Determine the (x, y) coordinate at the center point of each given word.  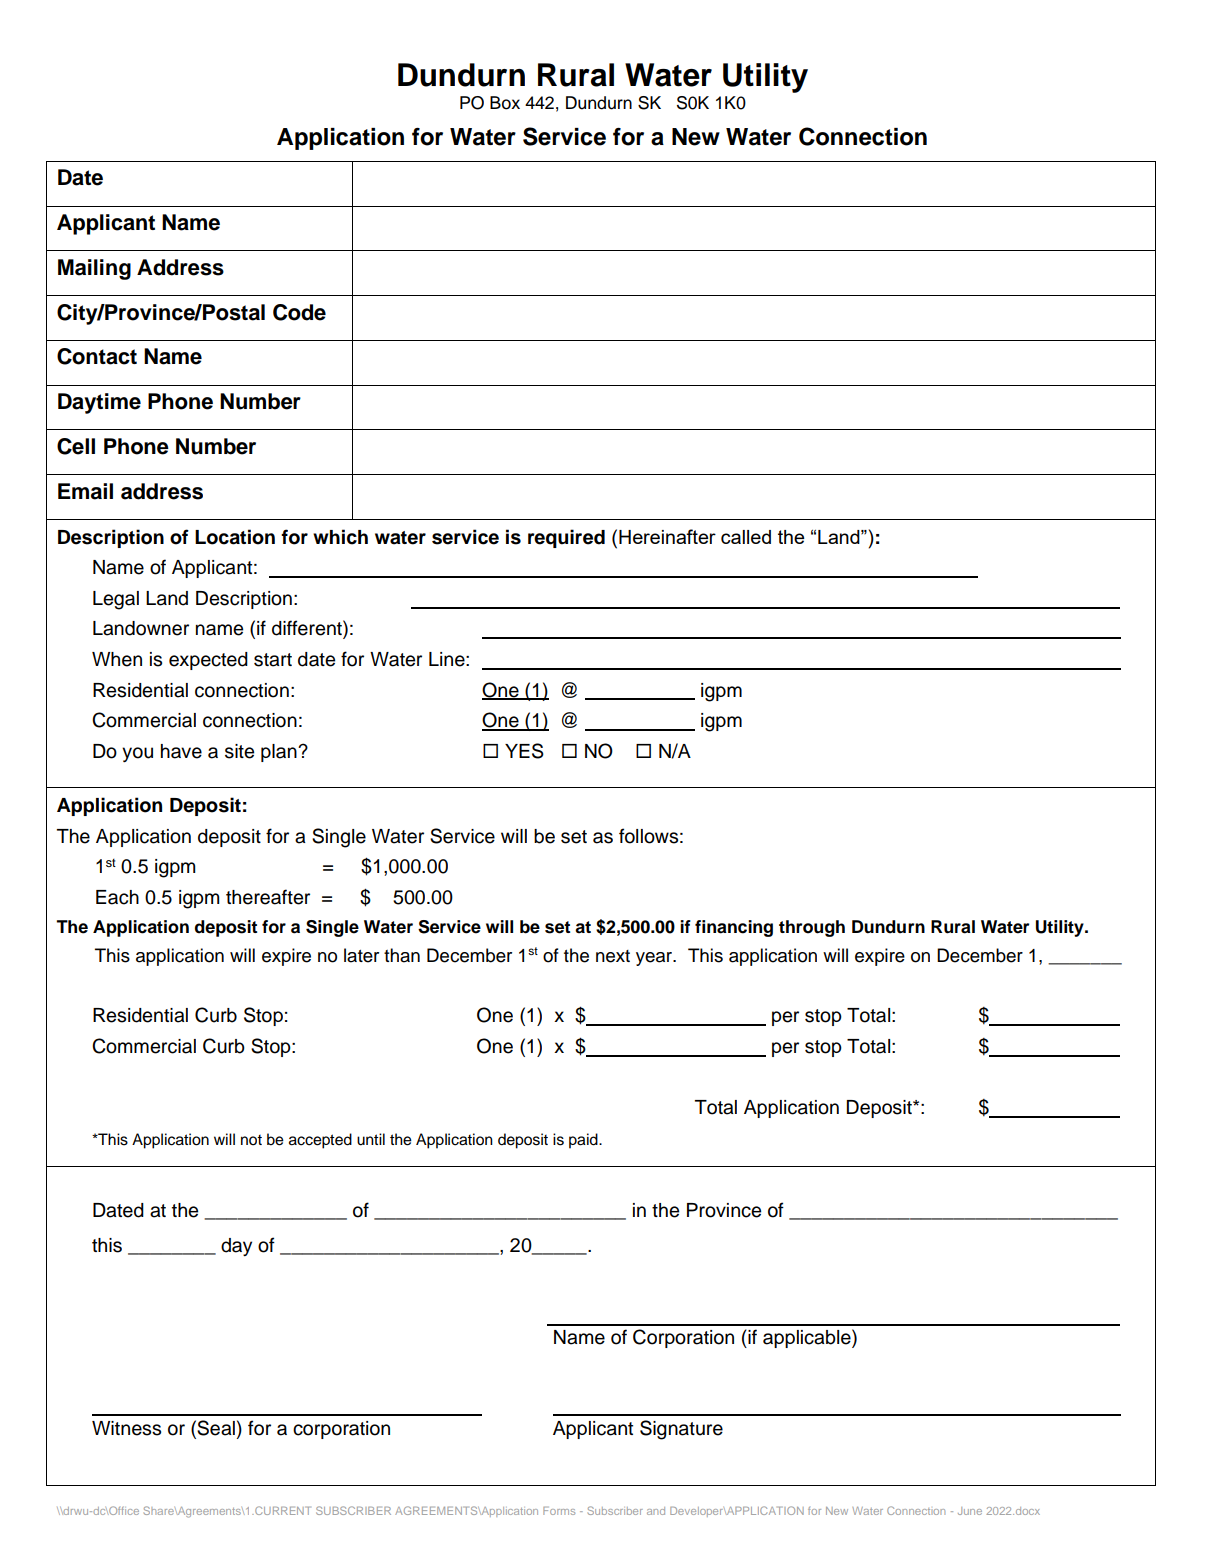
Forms (559, 1511)
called (746, 537)
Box (505, 103)
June (970, 1511)
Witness (126, 1428)
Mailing (94, 269)
